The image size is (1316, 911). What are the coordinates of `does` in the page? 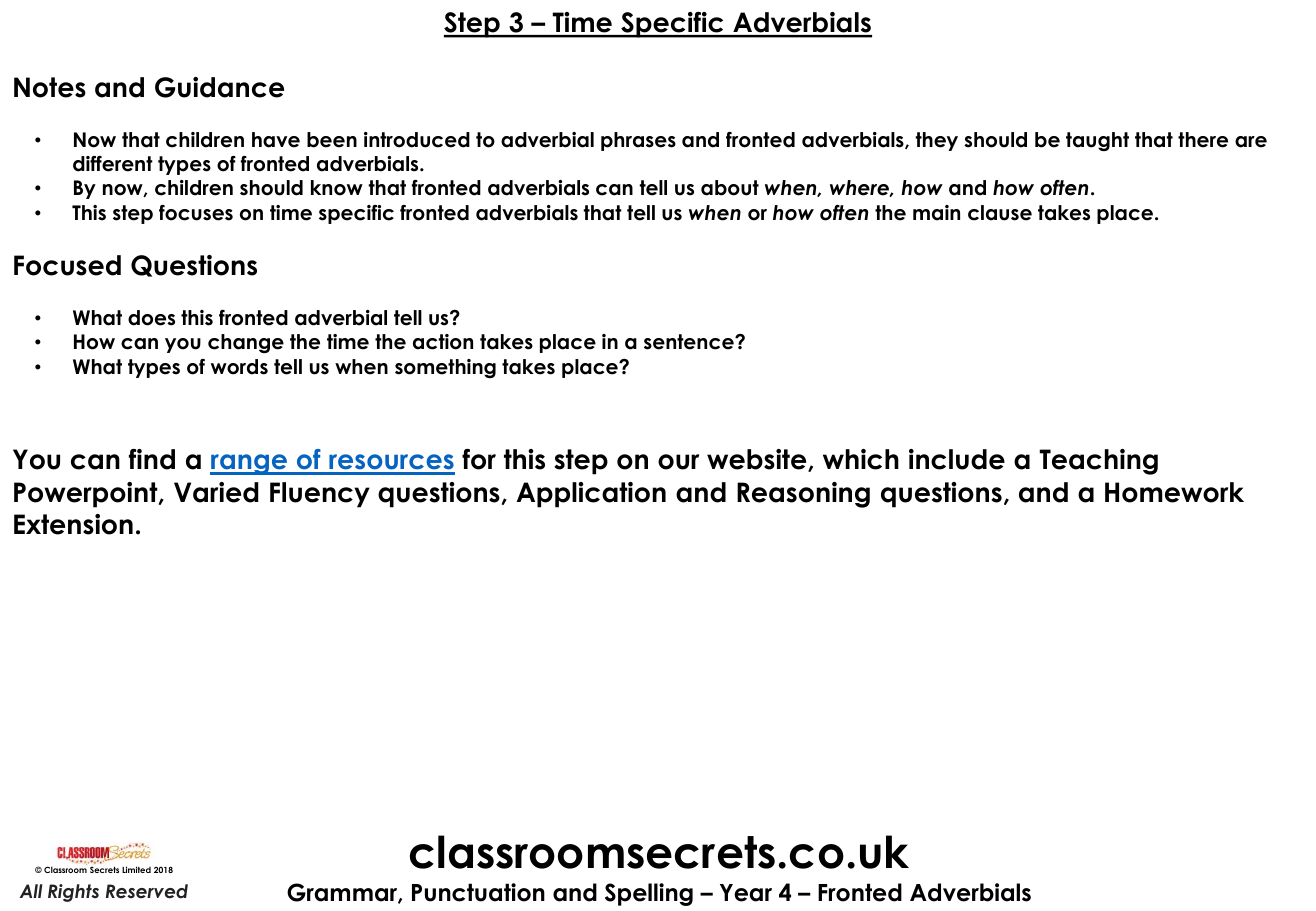 It's located at (151, 318).
